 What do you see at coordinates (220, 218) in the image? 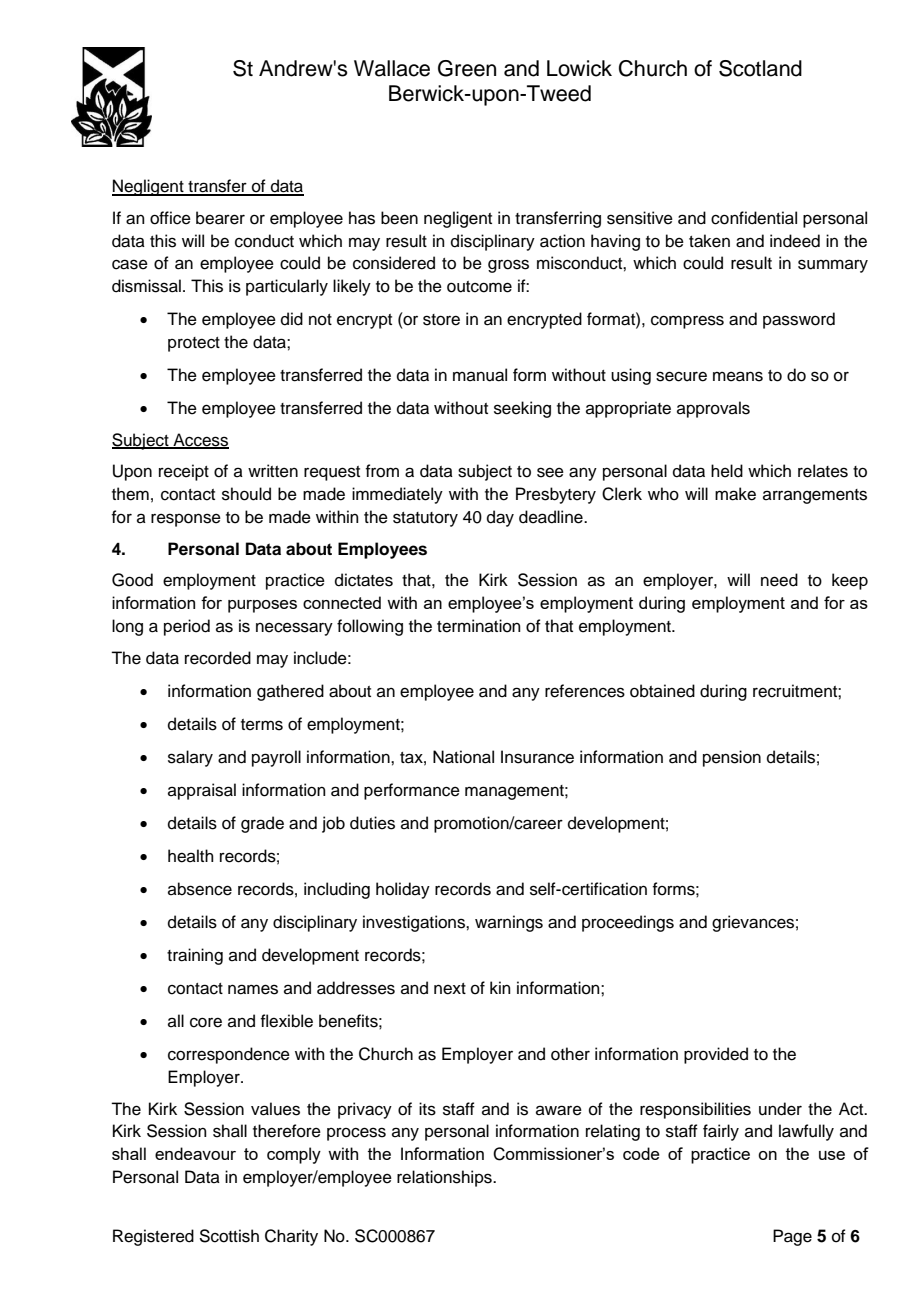
I see `bearer` at bounding box center [220, 218].
